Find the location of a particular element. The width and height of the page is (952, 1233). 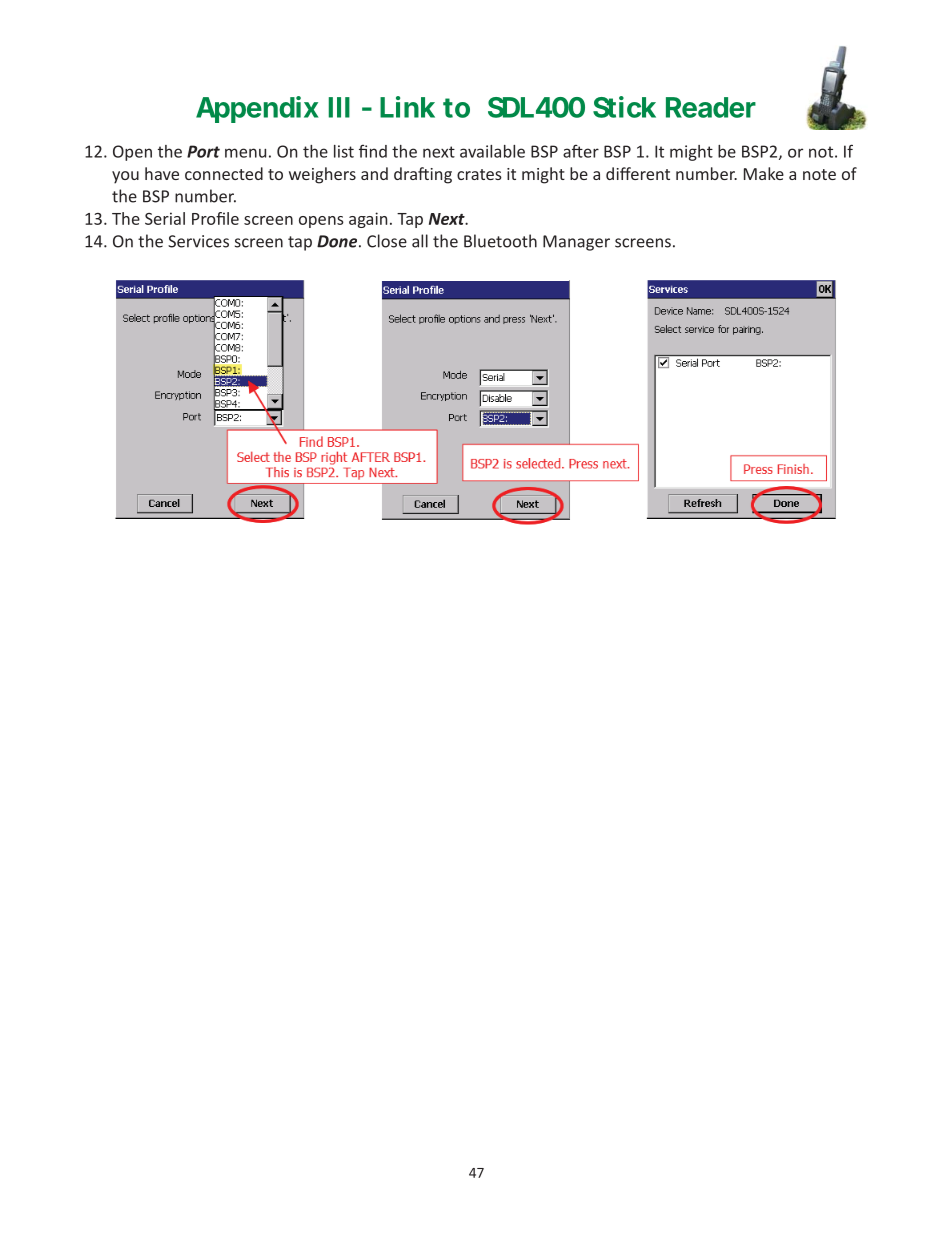

available is located at coordinates (492, 151).
